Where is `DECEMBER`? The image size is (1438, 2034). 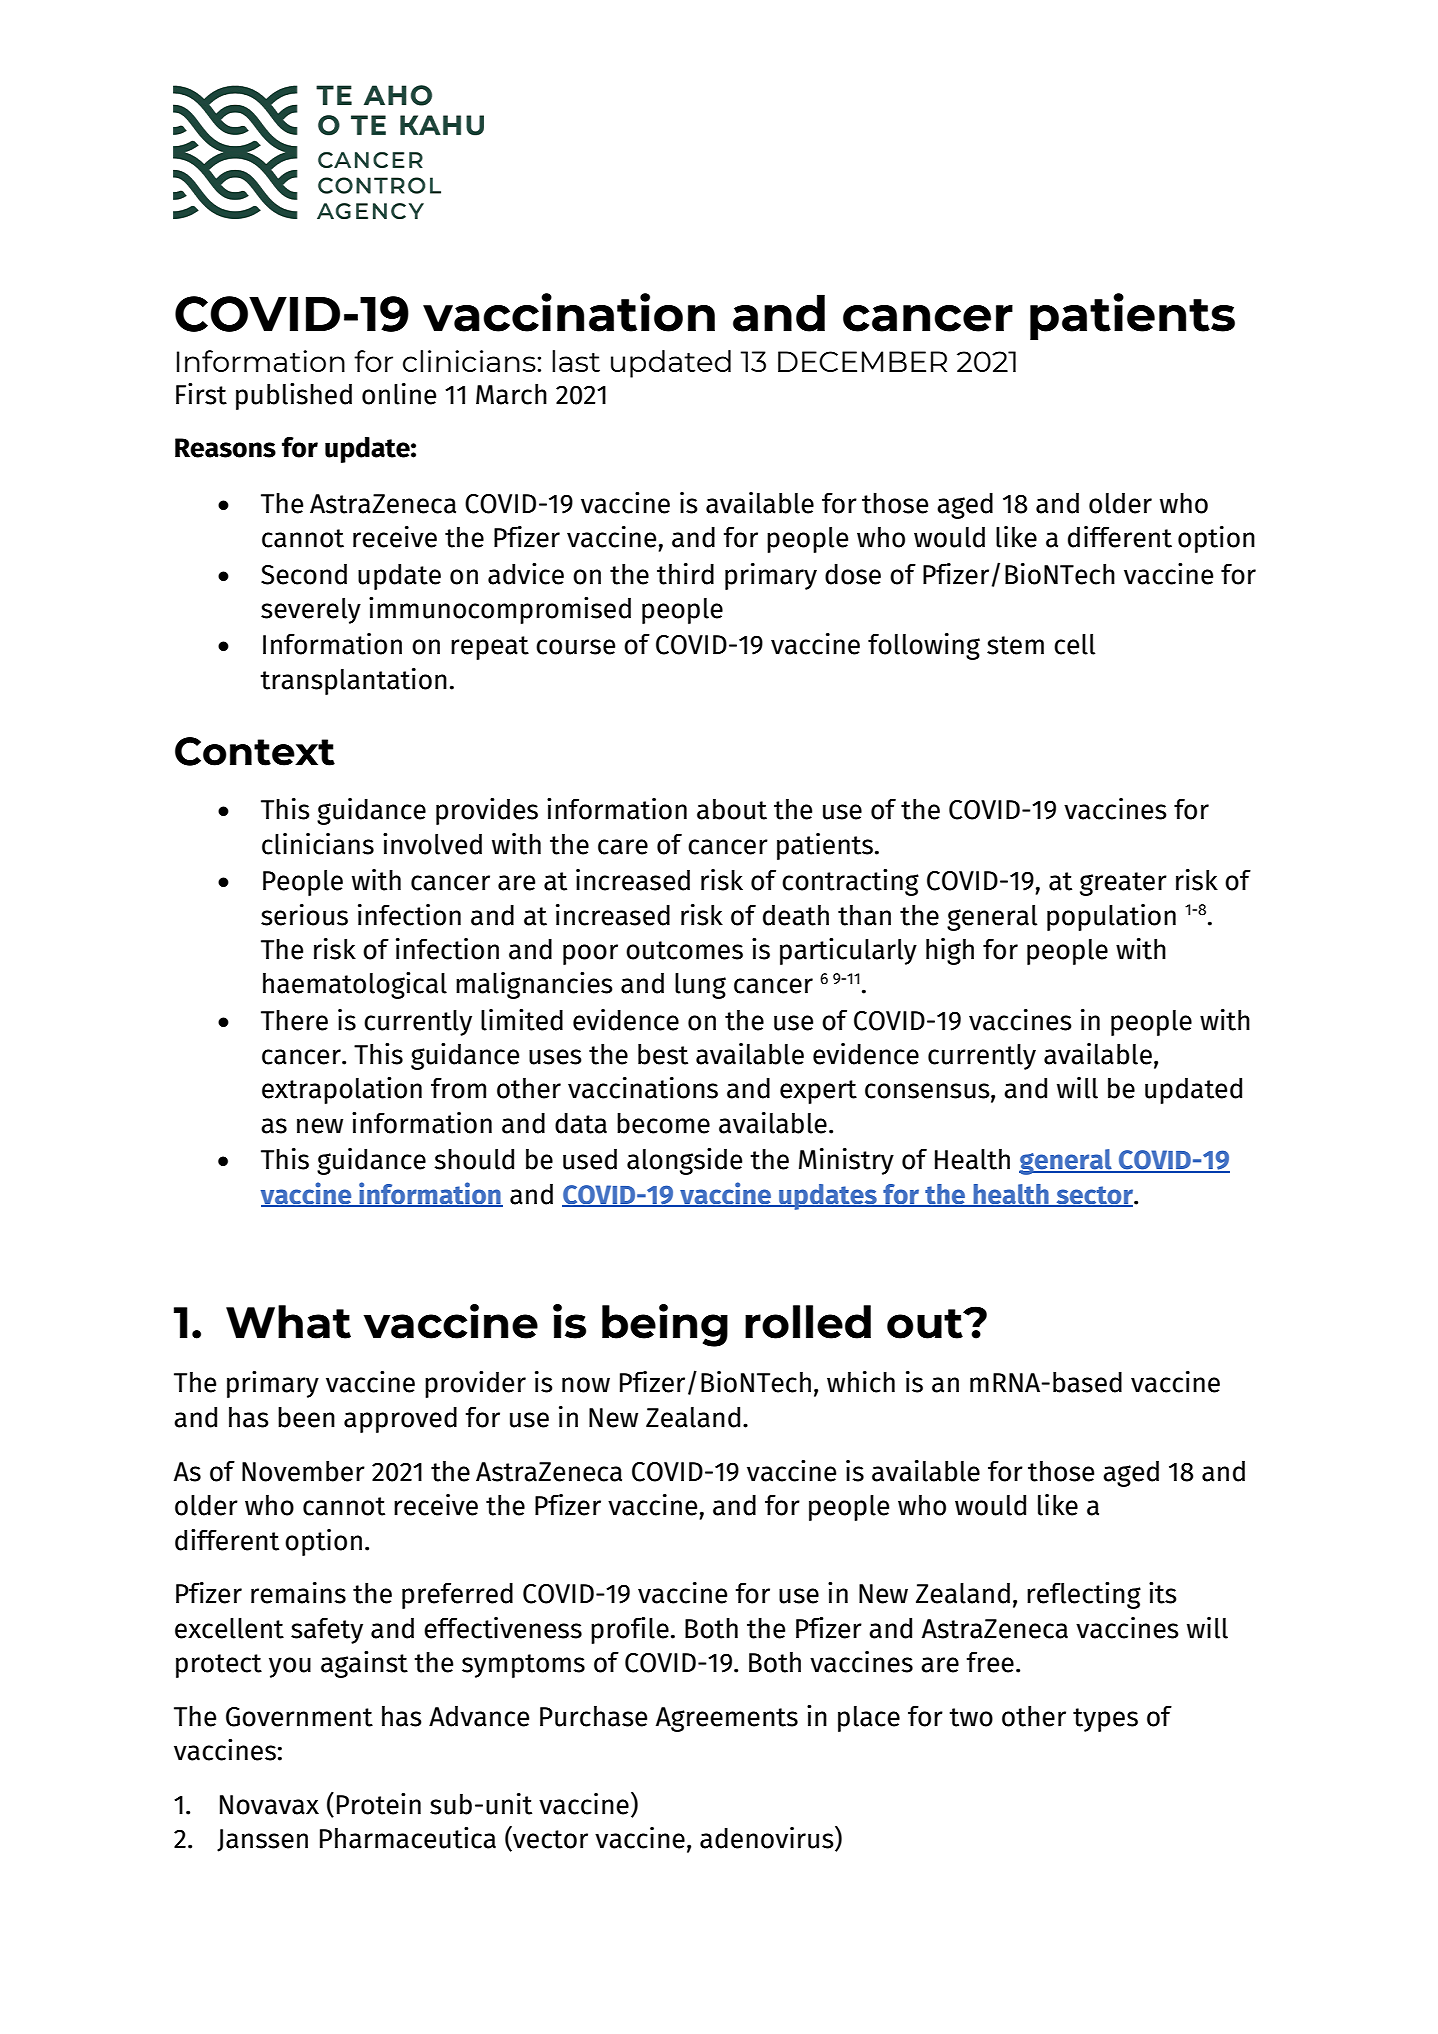 DECEMBER is located at coordinates (862, 361).
